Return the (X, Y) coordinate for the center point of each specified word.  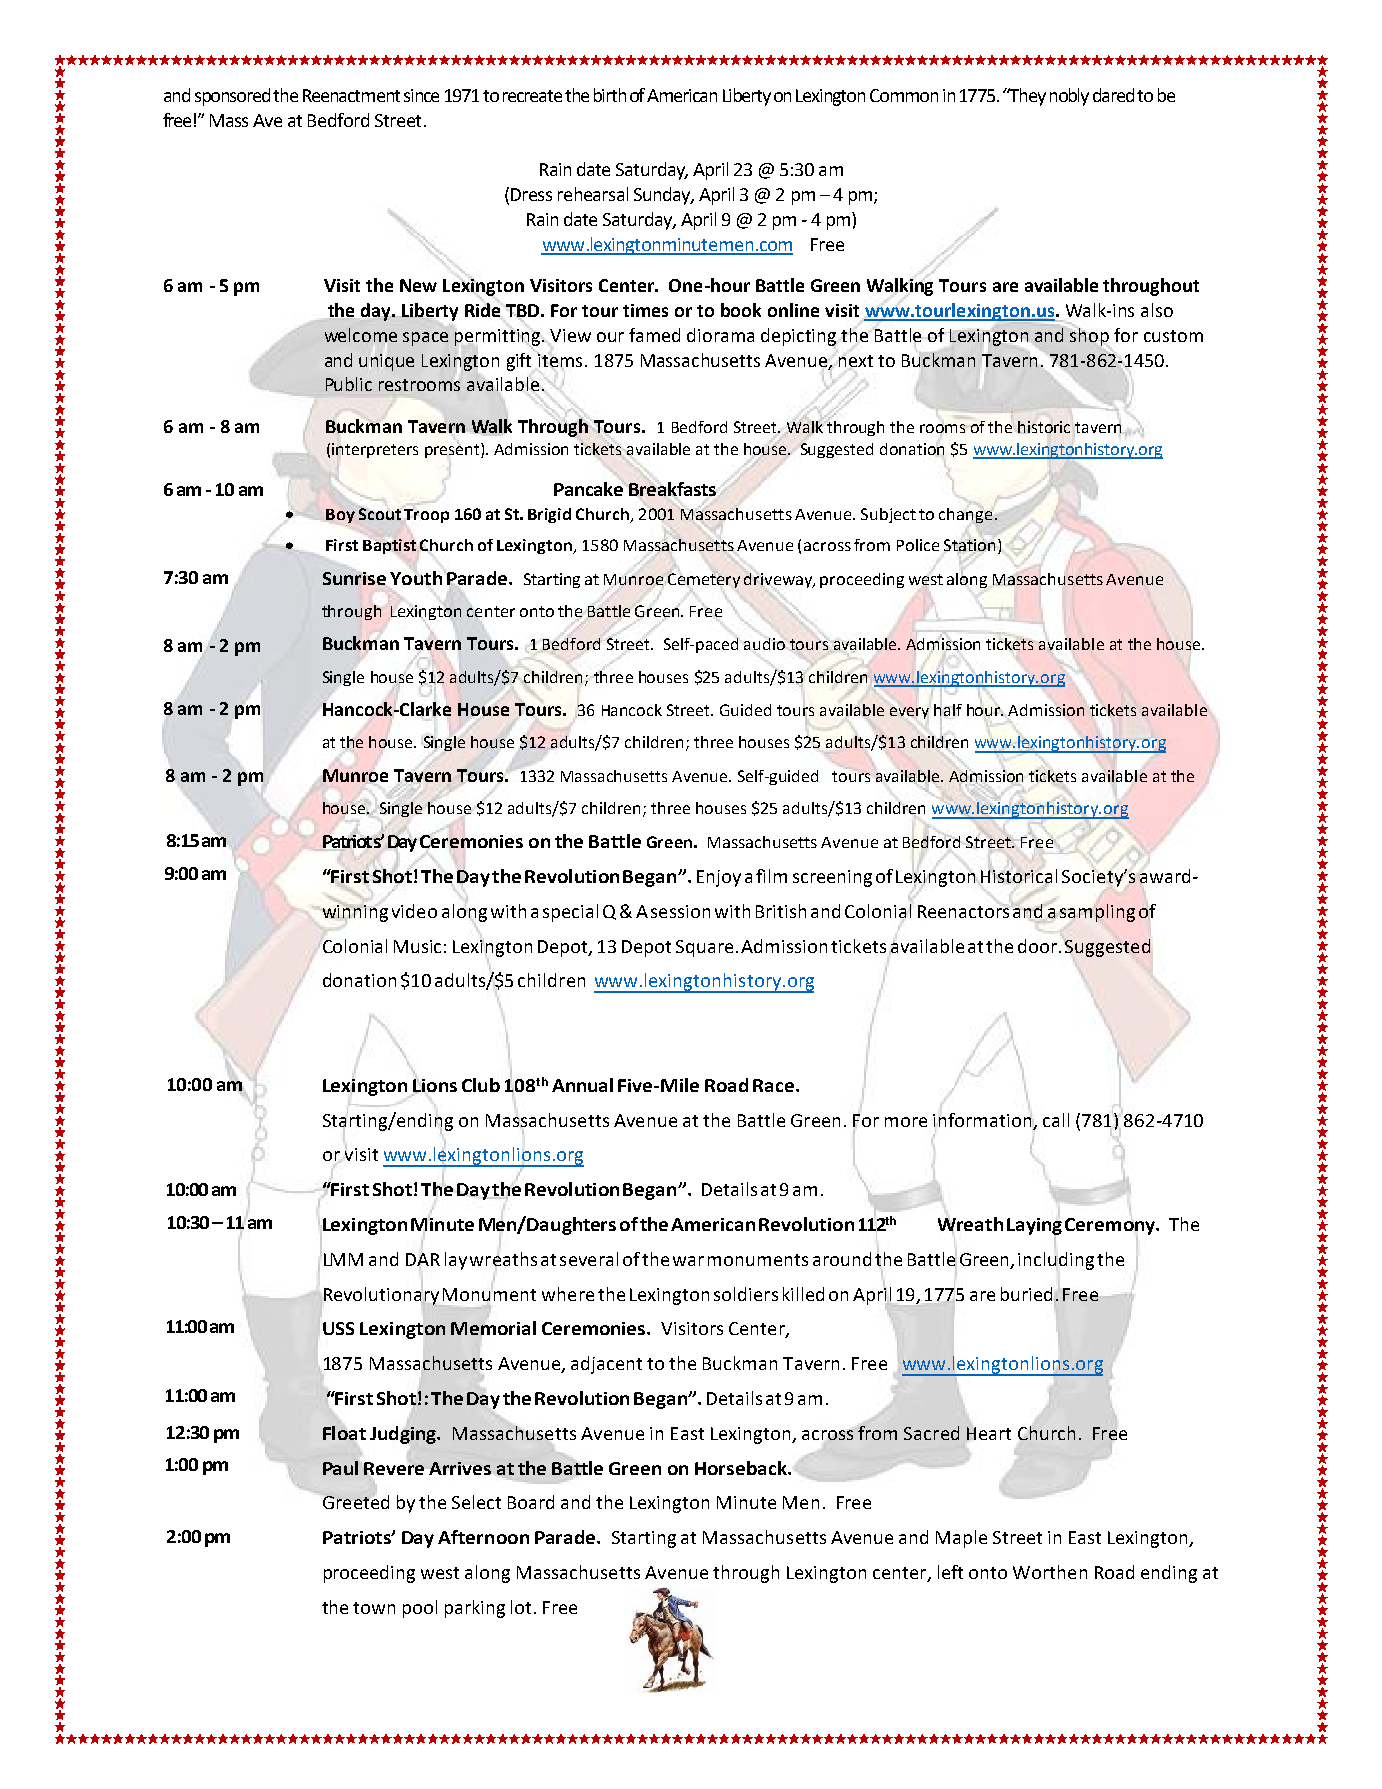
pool (420, 1609)
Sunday (664, 196)
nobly (1069, 97)
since (421, 95)
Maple (961, 1539)
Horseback (742, 1468)
